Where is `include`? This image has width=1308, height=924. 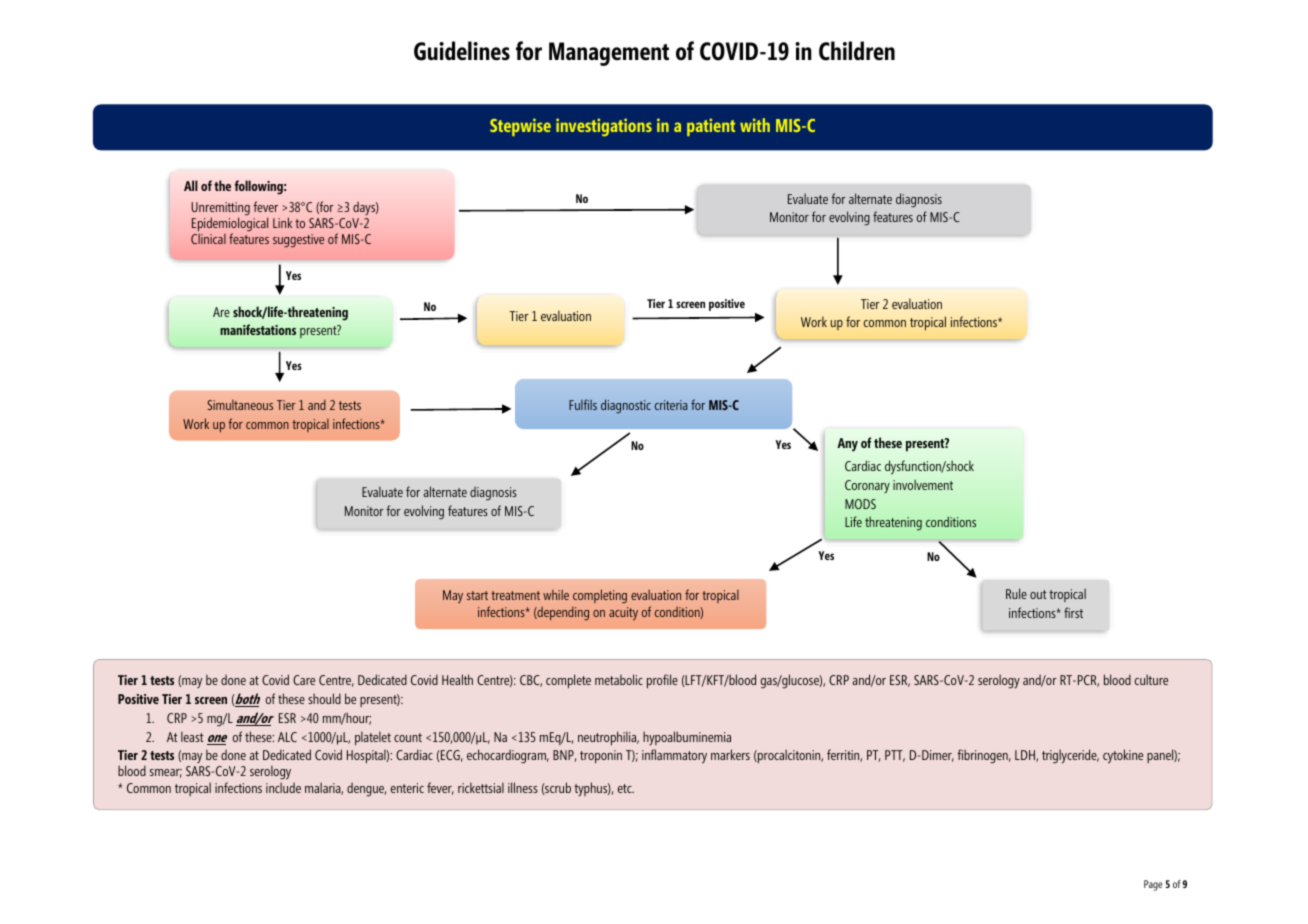 include is located at coordinates (283, 787).
